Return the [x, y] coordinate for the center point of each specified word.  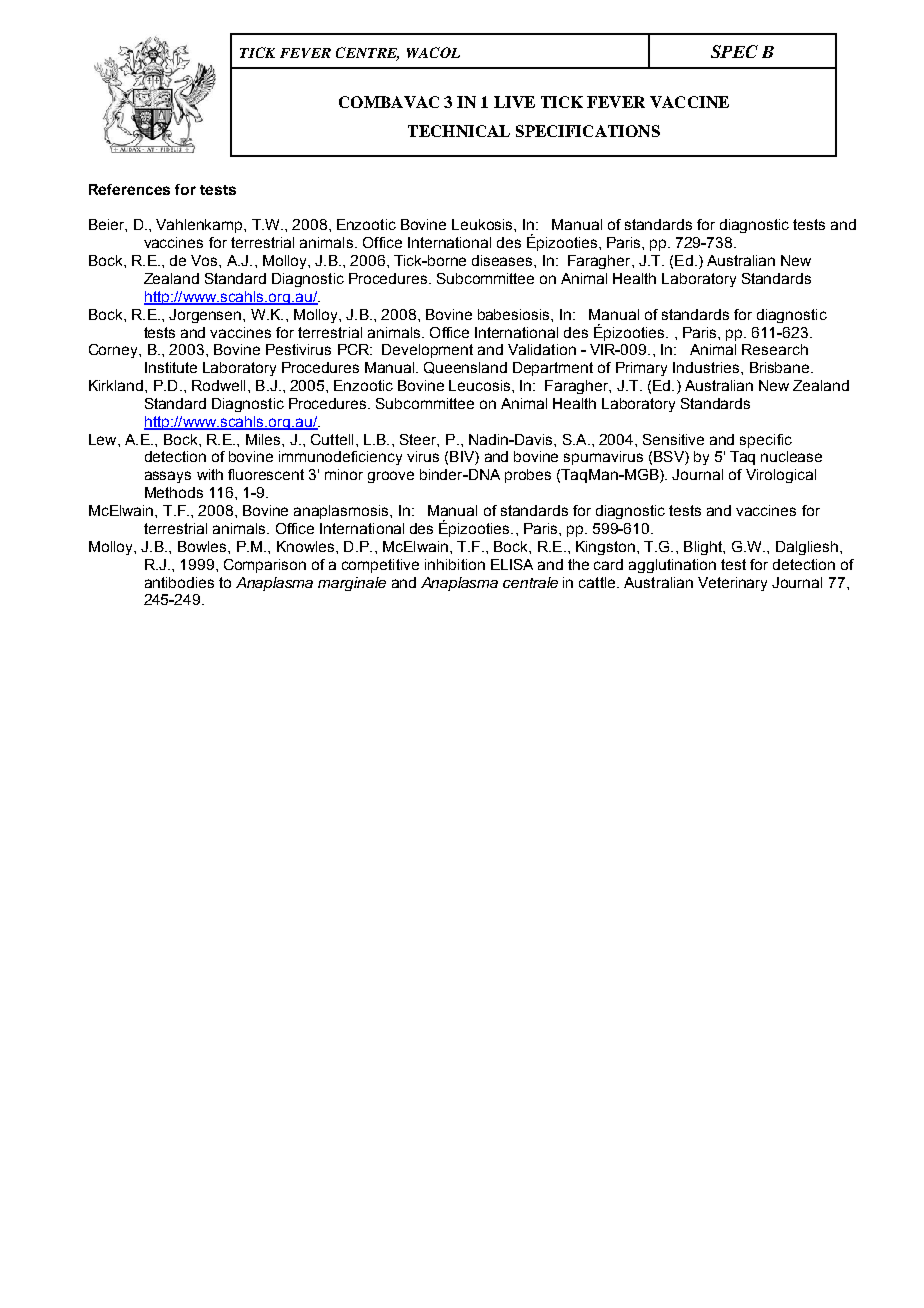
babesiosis [515, 314]
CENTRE [367, 54]
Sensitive [673, 439]
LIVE [514, 102]
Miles [264, 439]
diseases [503, 260]
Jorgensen [206, 316]
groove [391, 477]
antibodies [179, 582]
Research [775, 349]
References [129, 189]
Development [427, 351]
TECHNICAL [459, 131]
